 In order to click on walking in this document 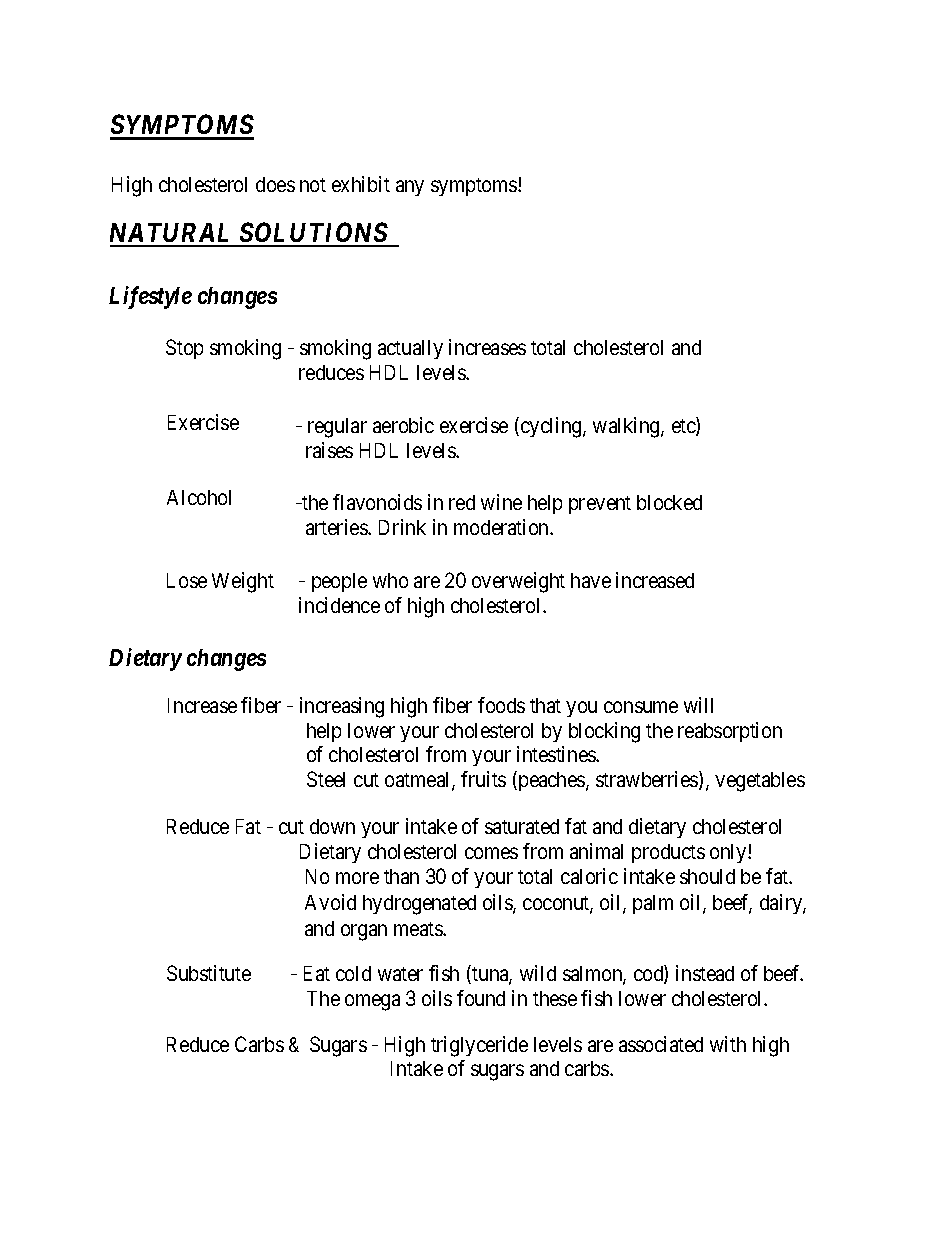, I will do `click(627, 427)`.
